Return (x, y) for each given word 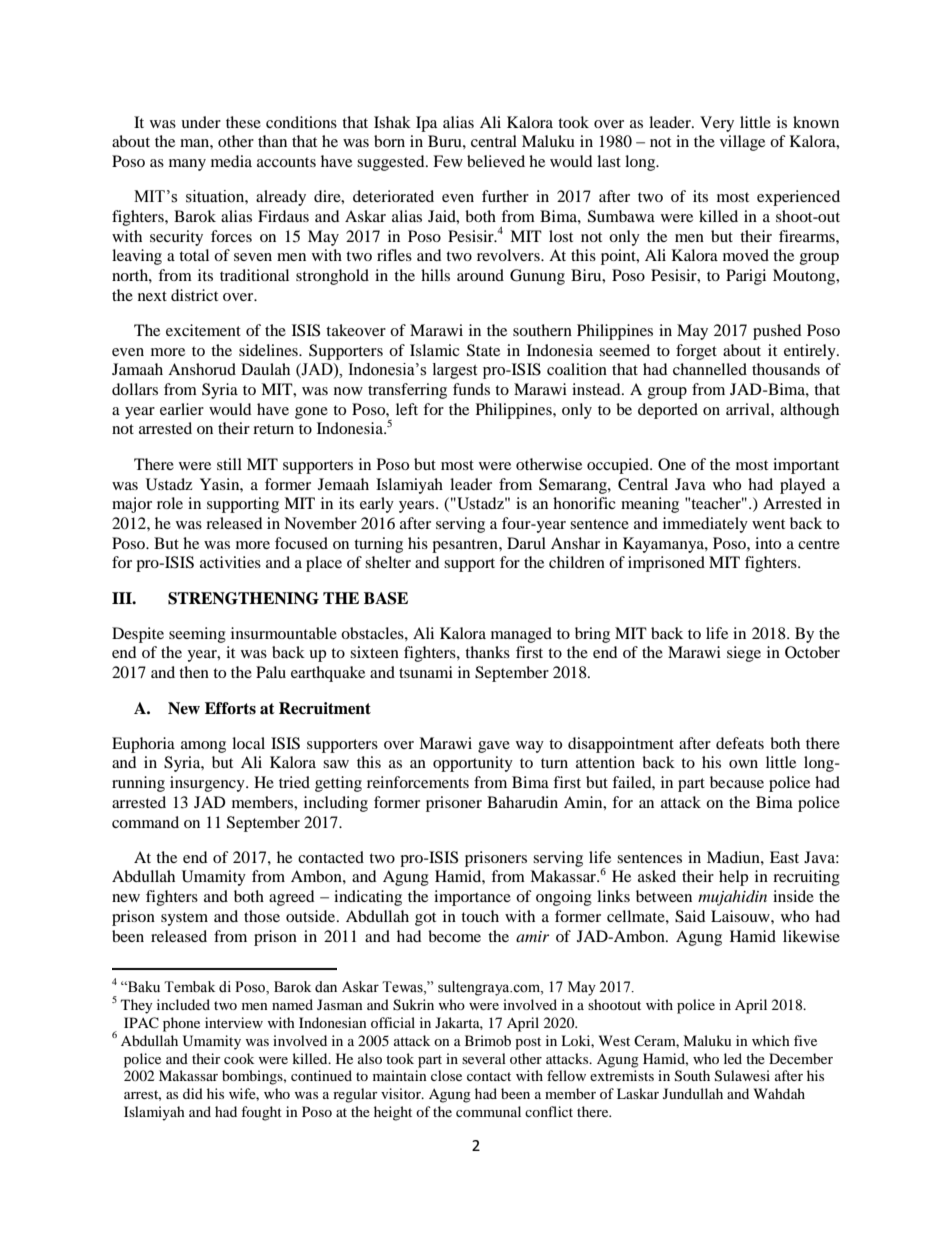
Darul (526, 543)
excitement (203, 330)
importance (472, 898)
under (201, 122)
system (184, 919)
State (483, 350)
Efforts (230, 708)
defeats (740, 743)
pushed (777, 332)
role (170, 503)
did (193, 1093)
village (742, 143)
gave (494, 747)
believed (496, 161)
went (768, 524)
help (733, 878)
